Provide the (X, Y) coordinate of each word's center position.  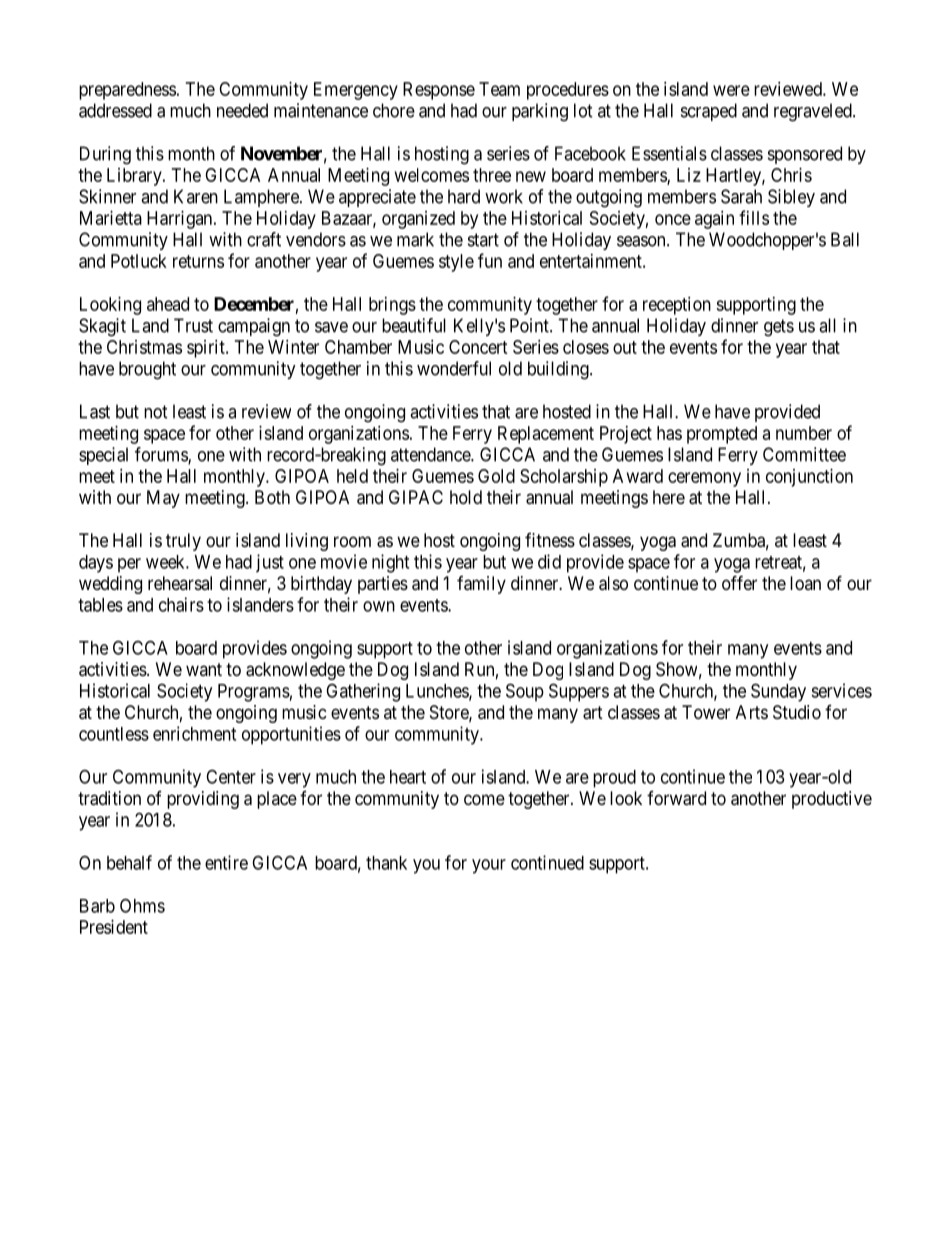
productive (832, 800)
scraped (709, 112)
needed (242, 110)
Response (439, 91)
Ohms (142, 905)
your (489, 866)
